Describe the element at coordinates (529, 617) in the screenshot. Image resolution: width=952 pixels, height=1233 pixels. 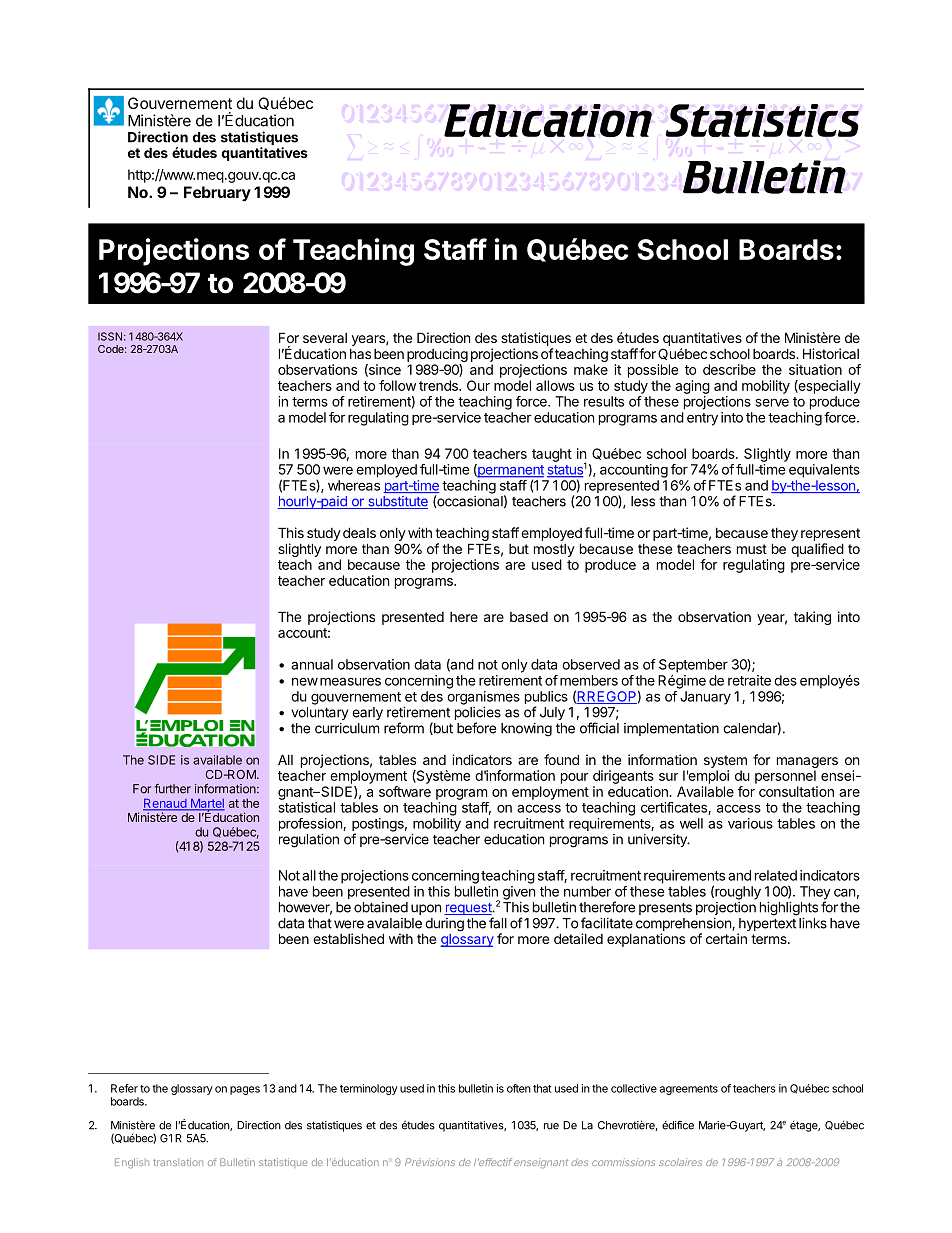
I see `based` at that location.
